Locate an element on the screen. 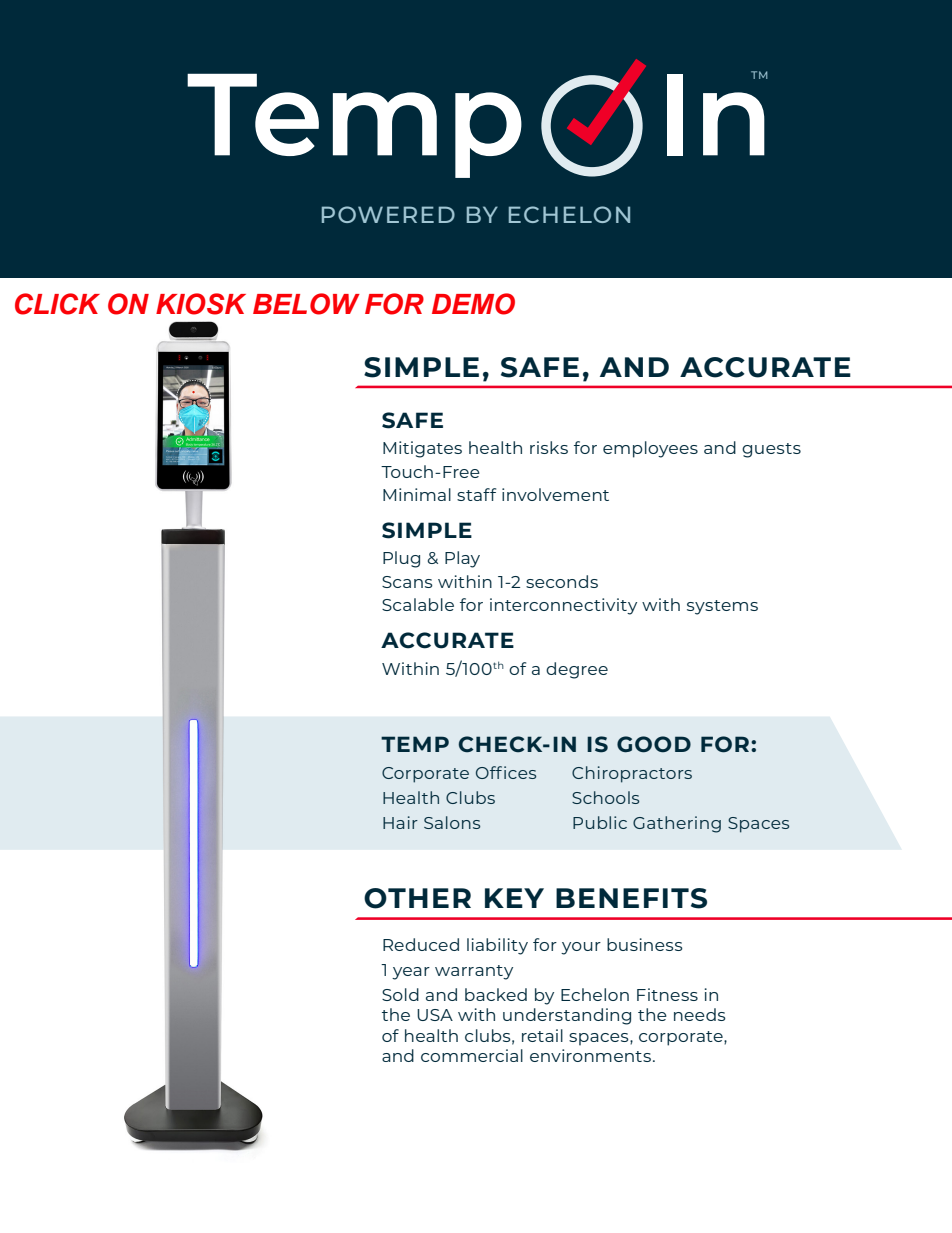  Salons is located at coordinates (452, 822).
